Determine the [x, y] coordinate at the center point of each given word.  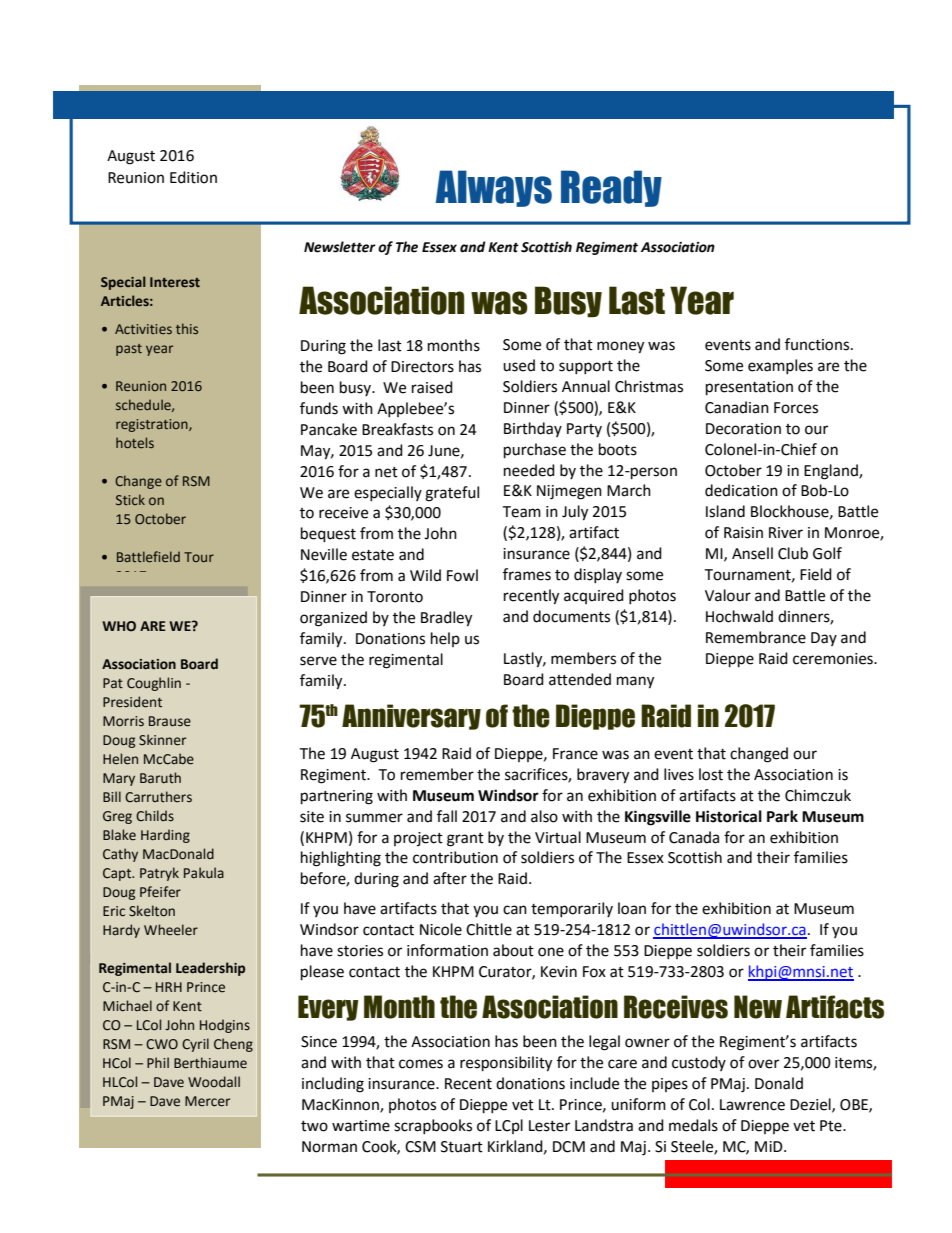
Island [725, 511]
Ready [611, 188]
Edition [193, 177]
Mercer [207, 1101]
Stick [130, 499]
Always [494, 188]
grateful [452, 494]
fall [447, 816]
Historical [729, 816]
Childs [155, 816]
